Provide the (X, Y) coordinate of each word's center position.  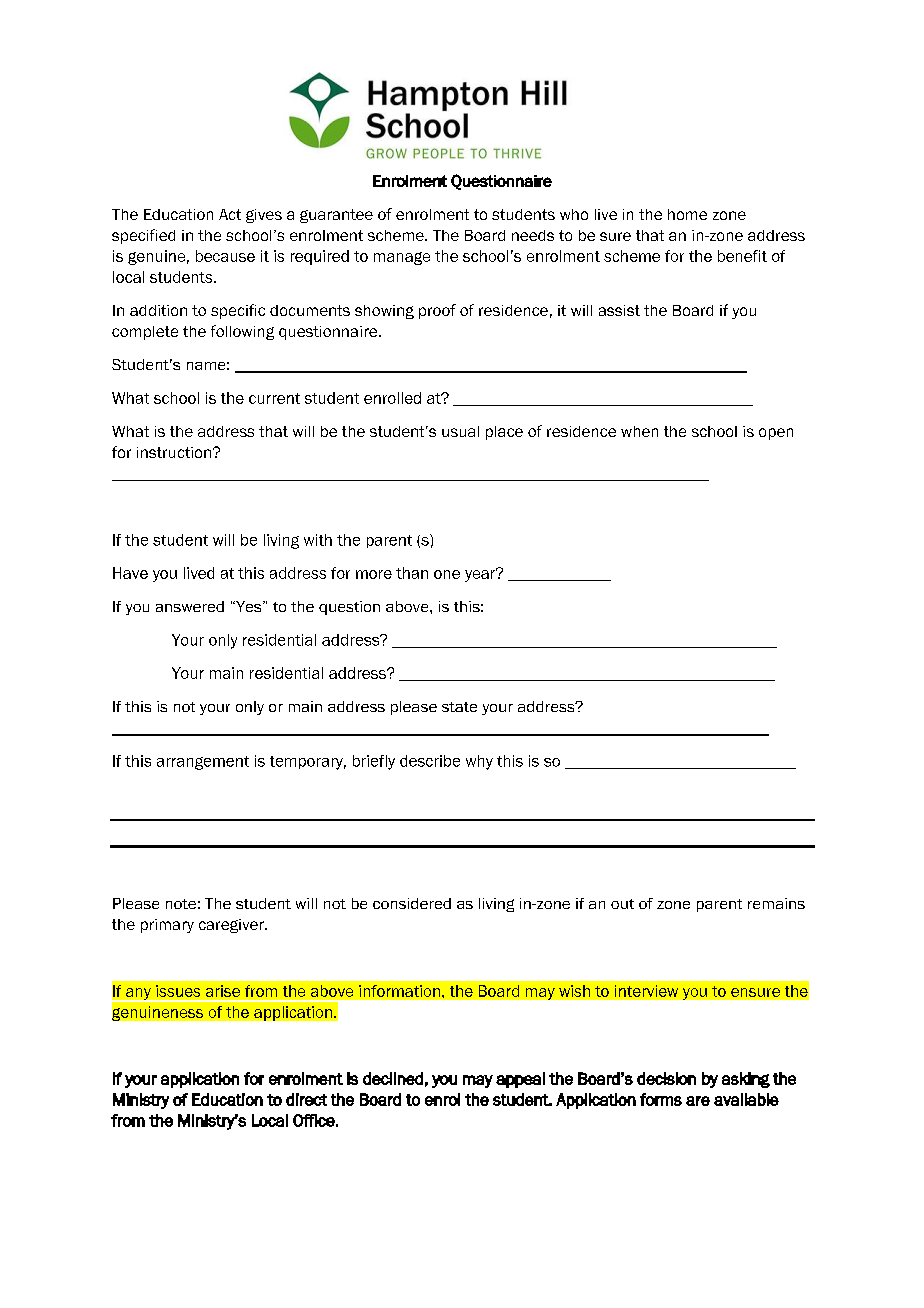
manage (402, 258)
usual (460, 431)
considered (412, 903)
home (687, 214)
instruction (174, 452)
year (481, 575)
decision (666, 1078)
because (225, 256)
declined (393, 1078)
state (459, 707)
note (181, 904)
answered (190, 606)
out (622, 904)
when (639, 431)
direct (306, 1099)
